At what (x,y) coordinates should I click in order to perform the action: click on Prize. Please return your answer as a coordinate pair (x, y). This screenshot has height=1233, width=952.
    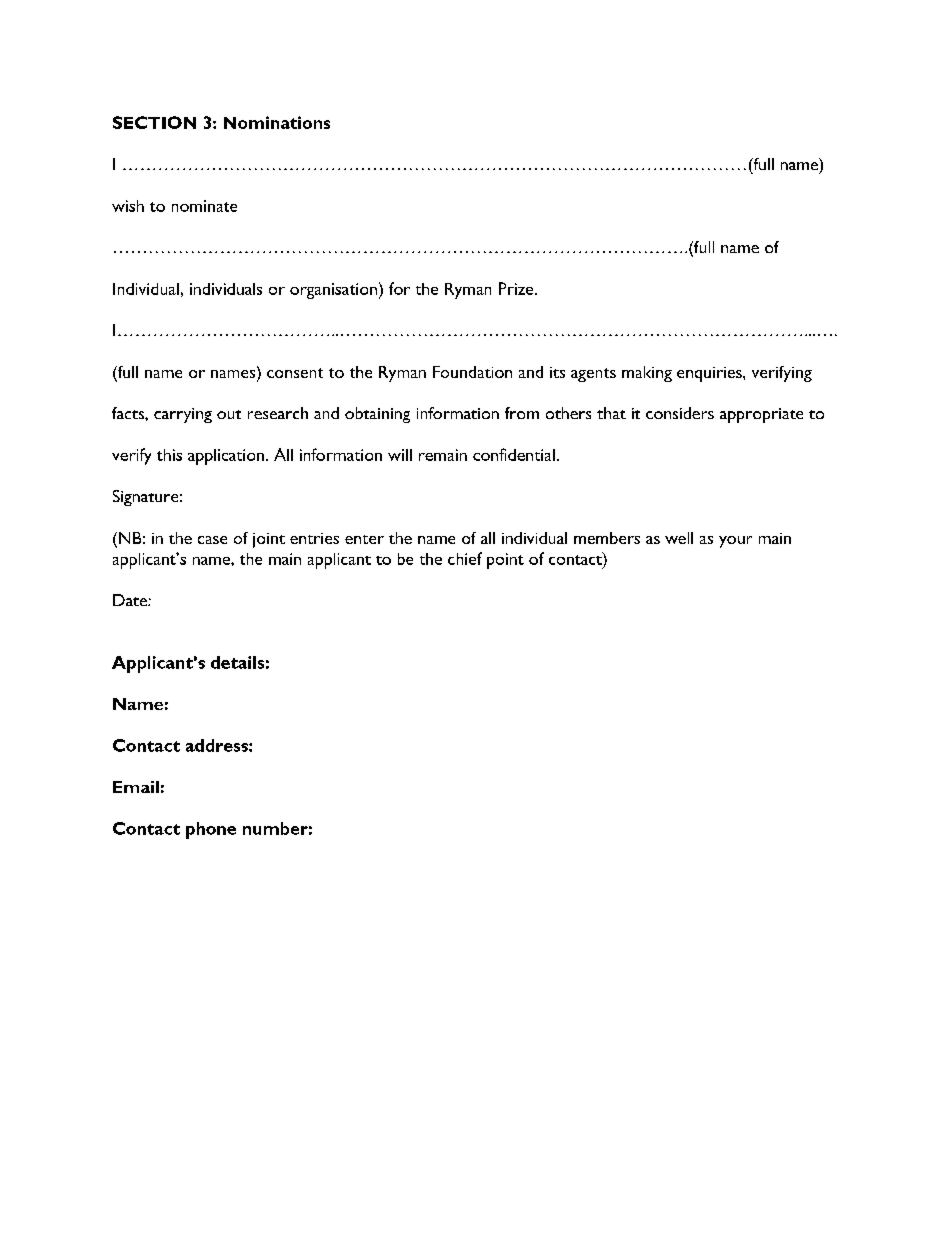
    Looking at the image, I should click on (517, 288).
